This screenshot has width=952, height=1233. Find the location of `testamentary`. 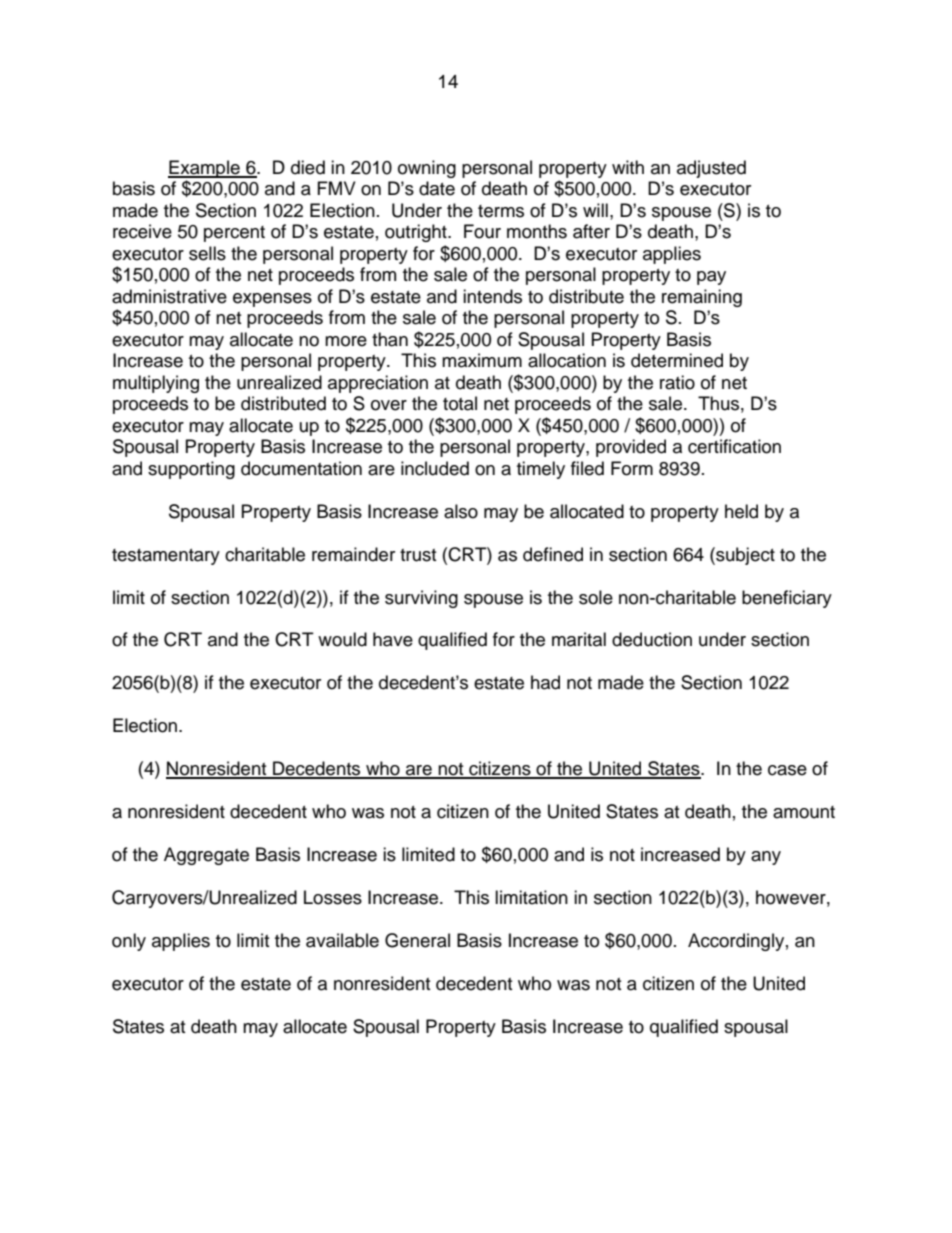

testamentary is located at coordinates (166, 557).
